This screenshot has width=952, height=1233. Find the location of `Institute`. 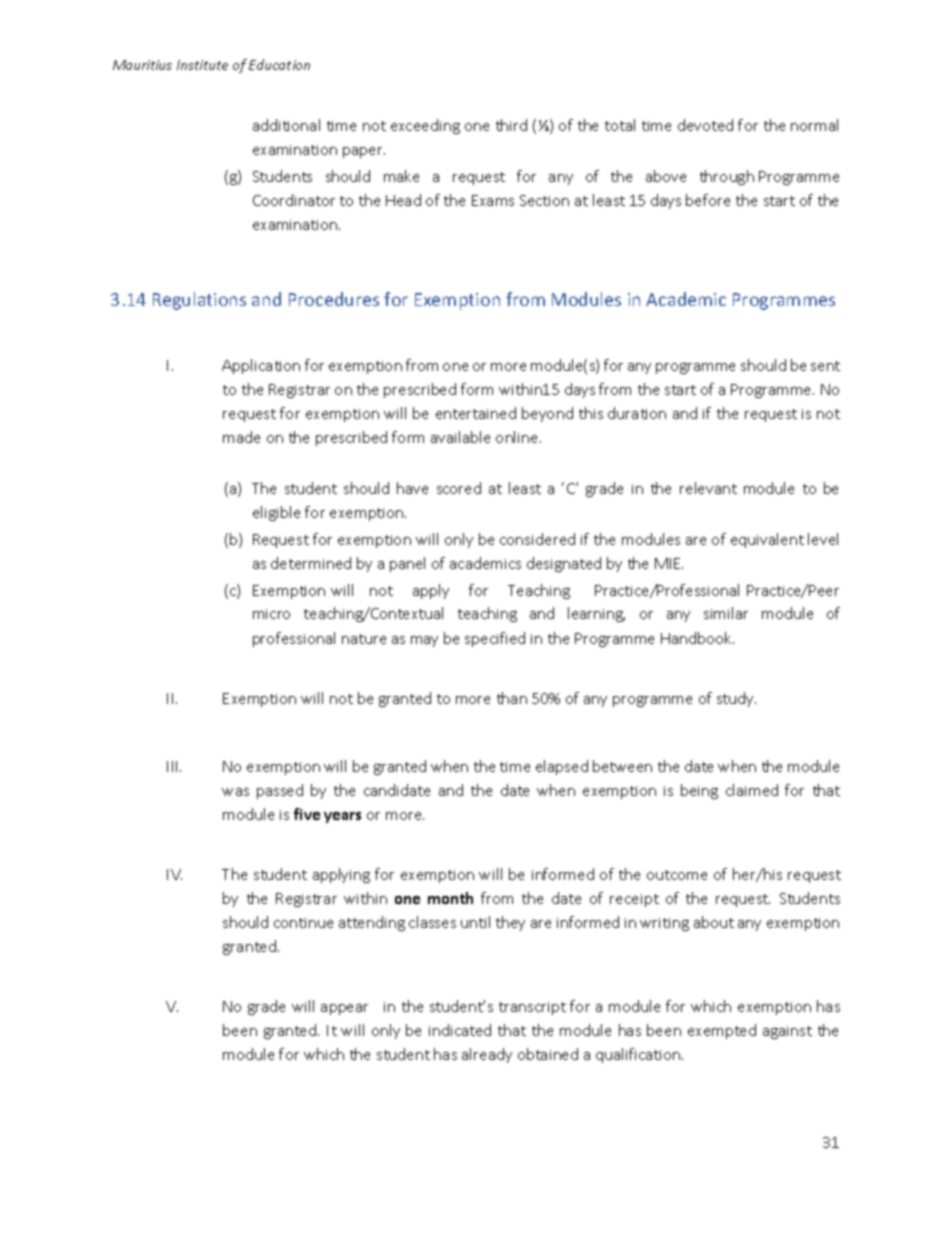

Institute is located at coordinates (202, 65).
